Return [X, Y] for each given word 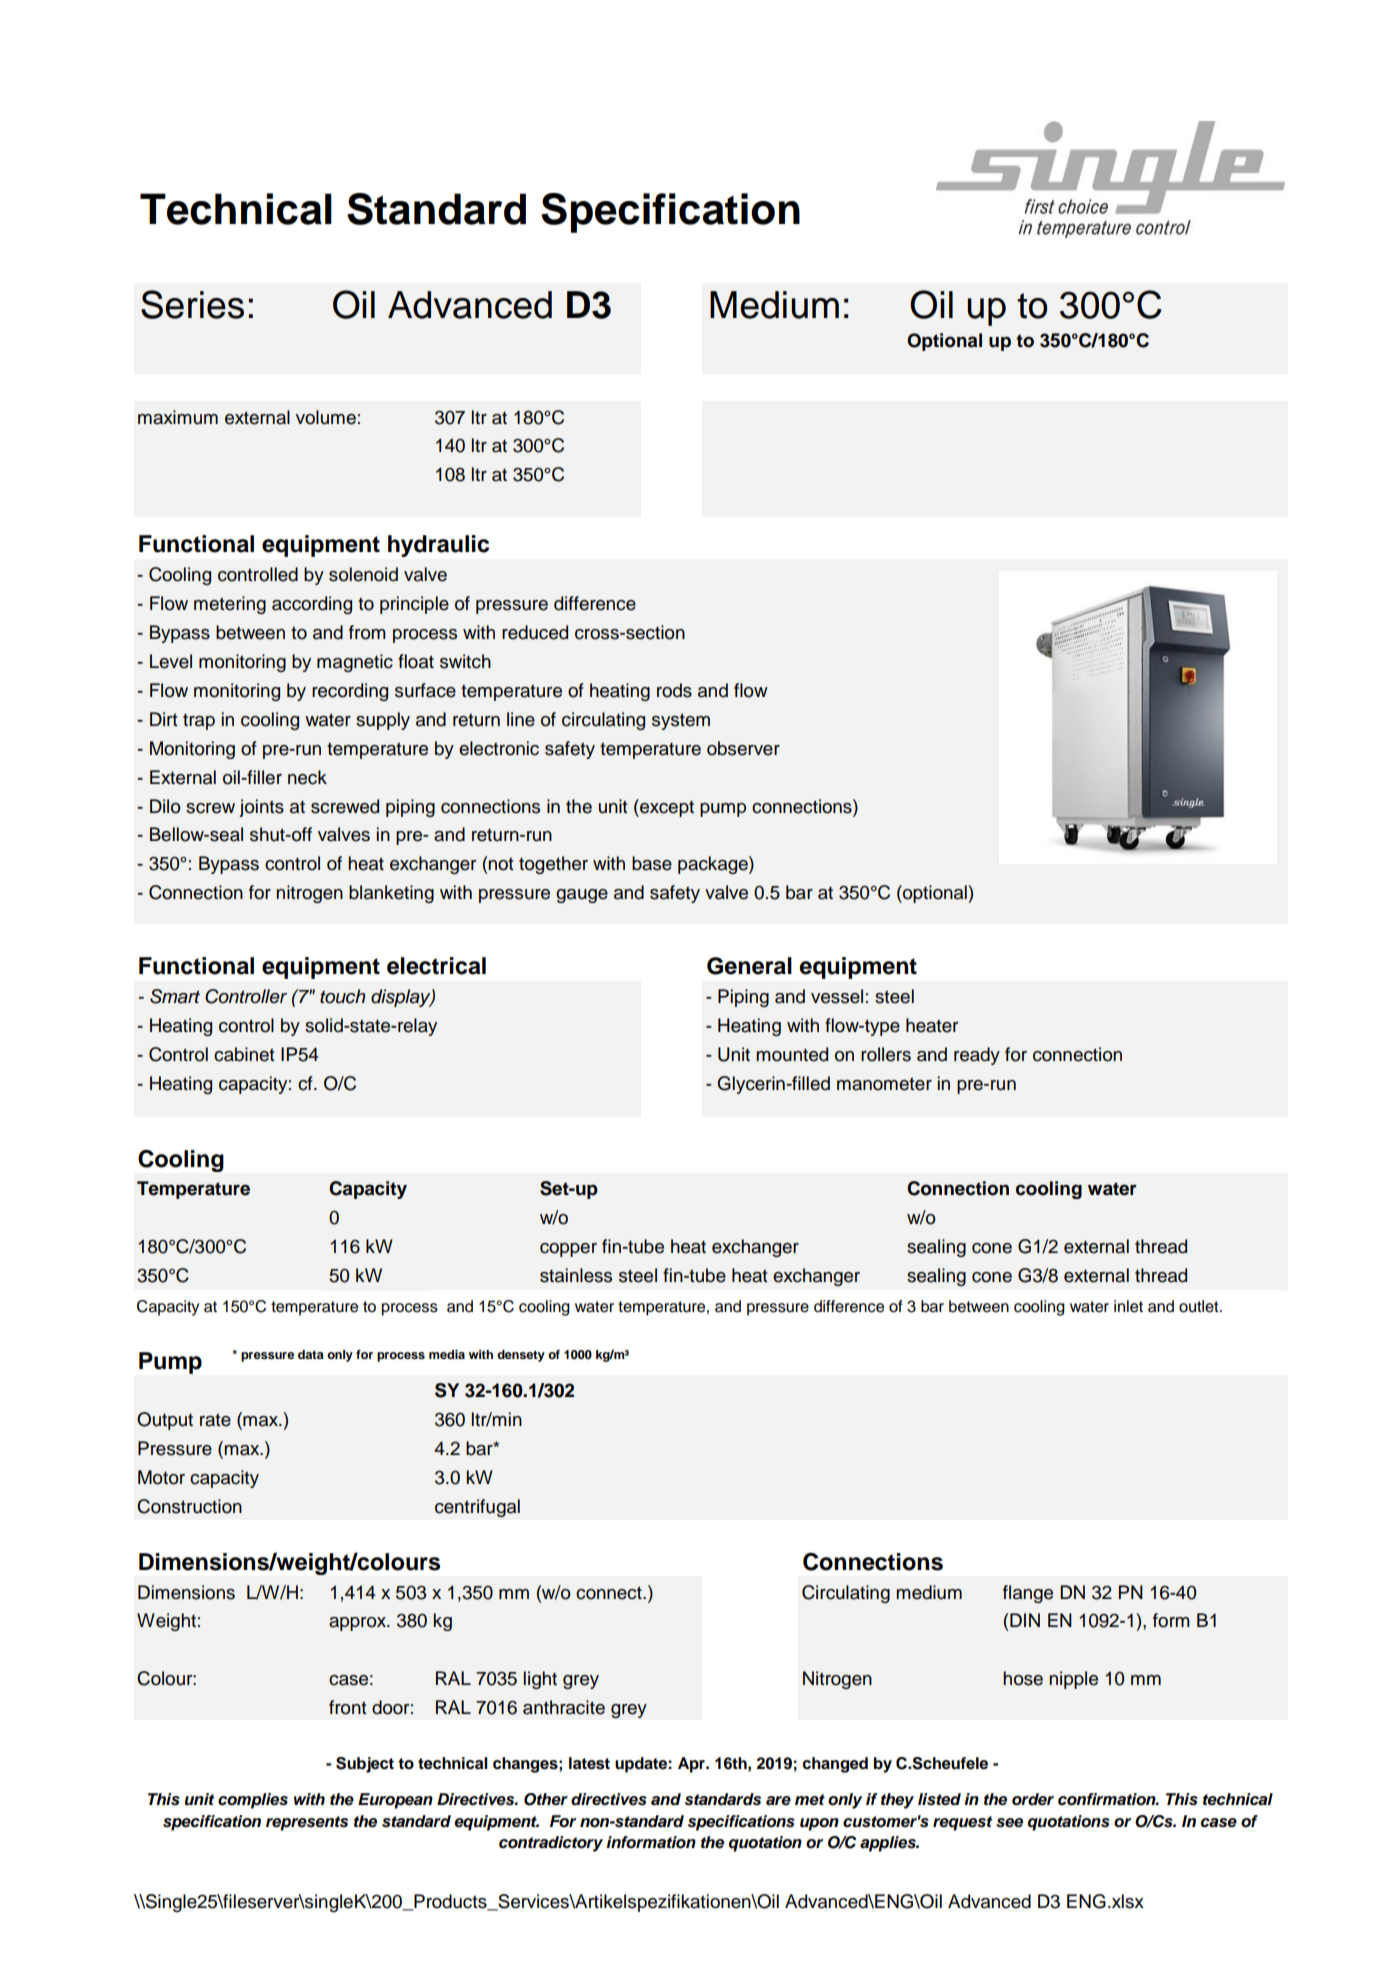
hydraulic [438, 546]
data [311, 1354]
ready [977, 1056]
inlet [1128, 1306]
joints [261, 808]
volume [326, 417]
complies [253, 1801]
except [666, 808]
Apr [693, 1765]
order [1033, 1799]
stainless [576, 1275]
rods [674, 690]
